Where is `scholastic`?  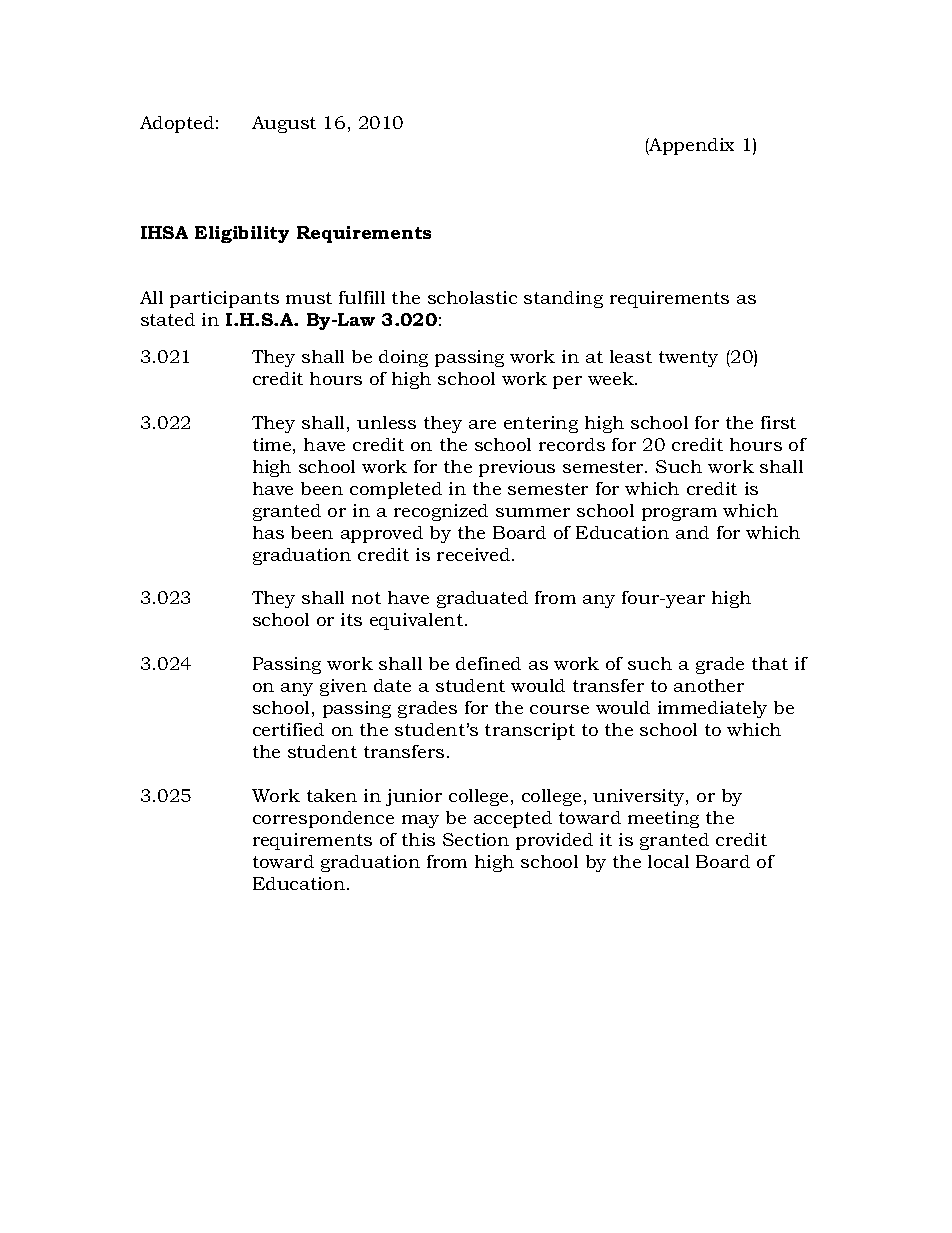 scholastic is located at coordinates (472, 297).
